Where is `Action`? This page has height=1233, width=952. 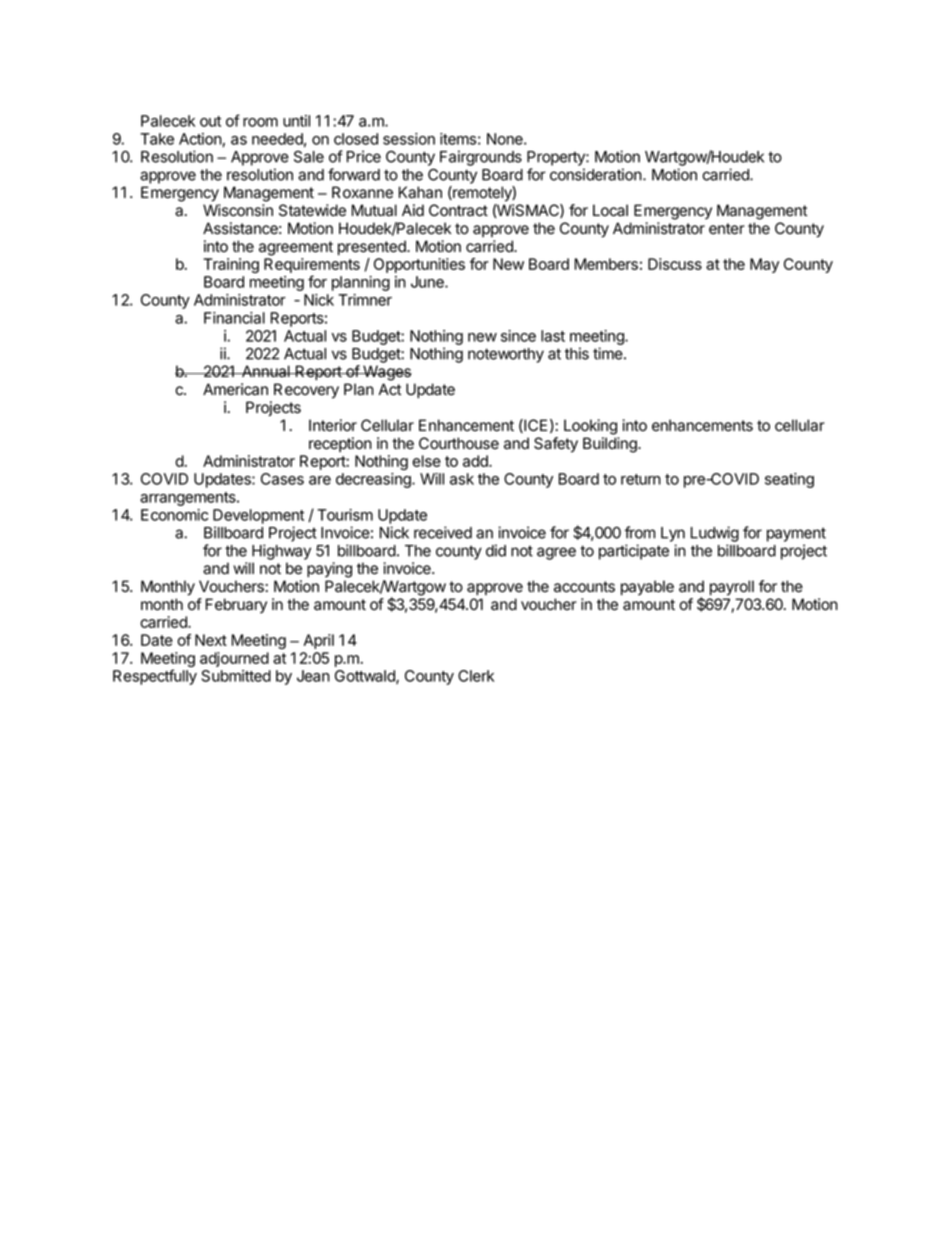
Action is located at coordinates (201, 140).
